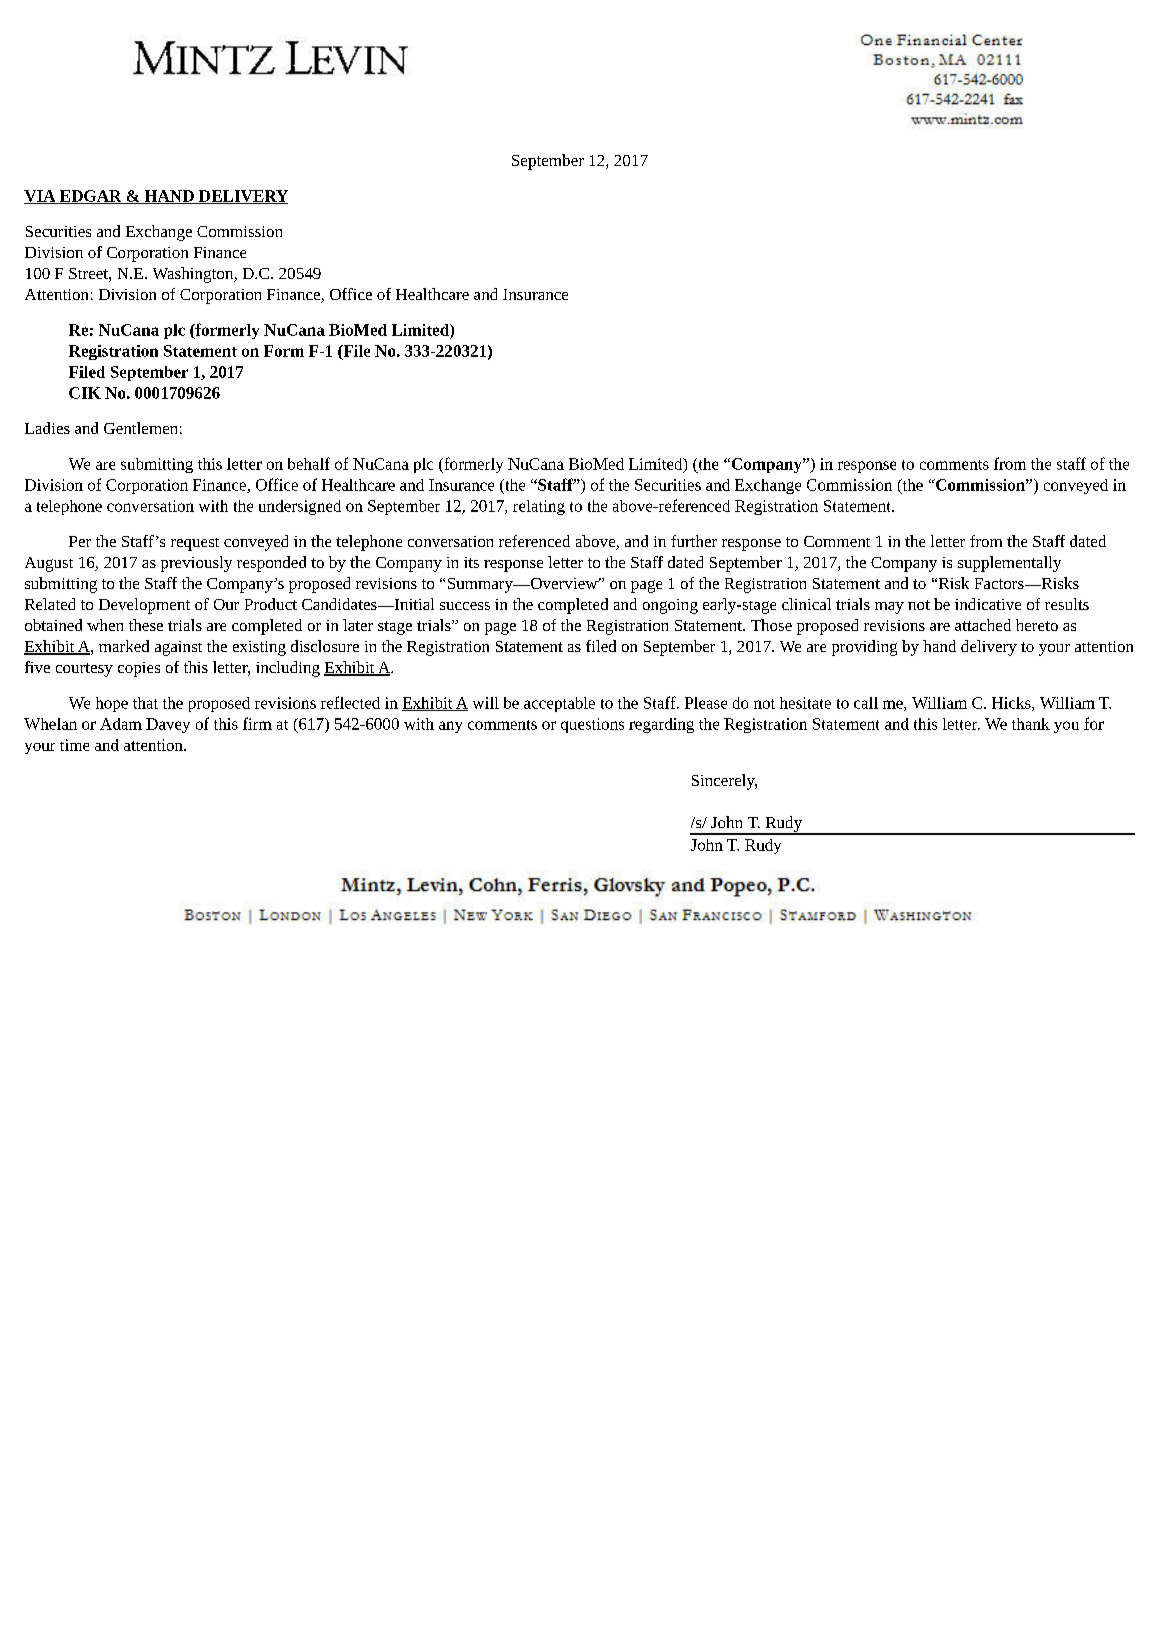 Image resolution: width=1158 pixels, height=1638 pixels. What do you see at coordinates (91, 197) in the screenshot?
I see `EDGAR` at bounding box center [91, 197].
